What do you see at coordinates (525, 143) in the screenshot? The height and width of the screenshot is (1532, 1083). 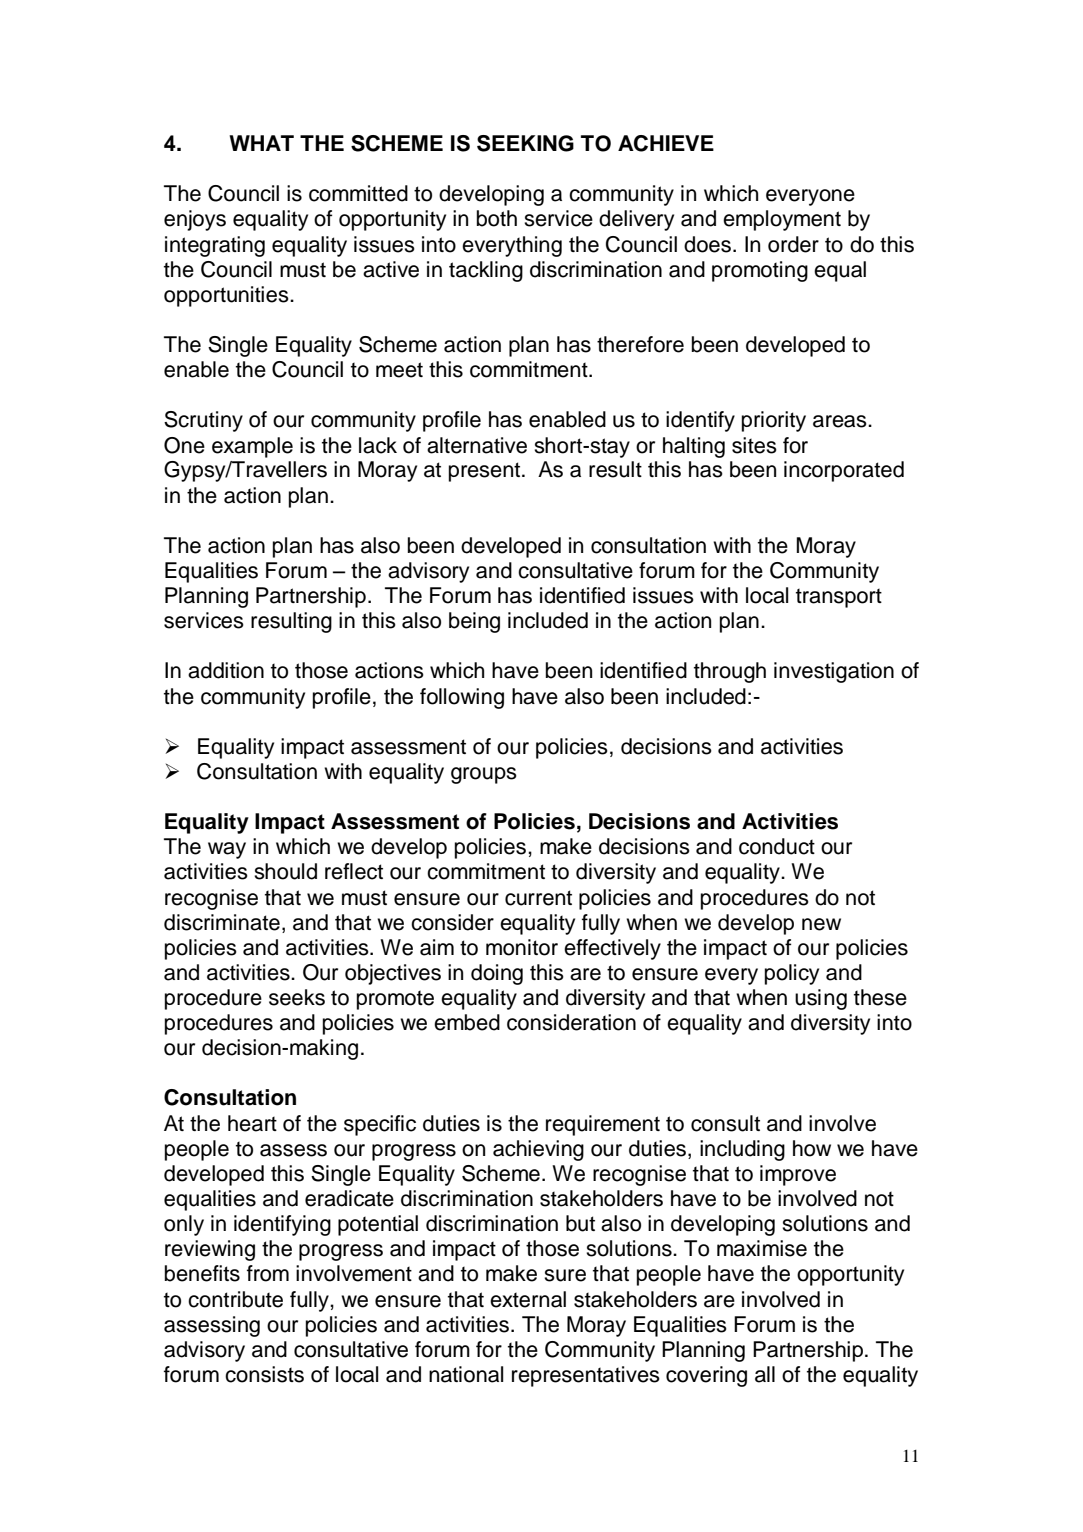 I see `SEEKING` at bounding box center [525, 143].
